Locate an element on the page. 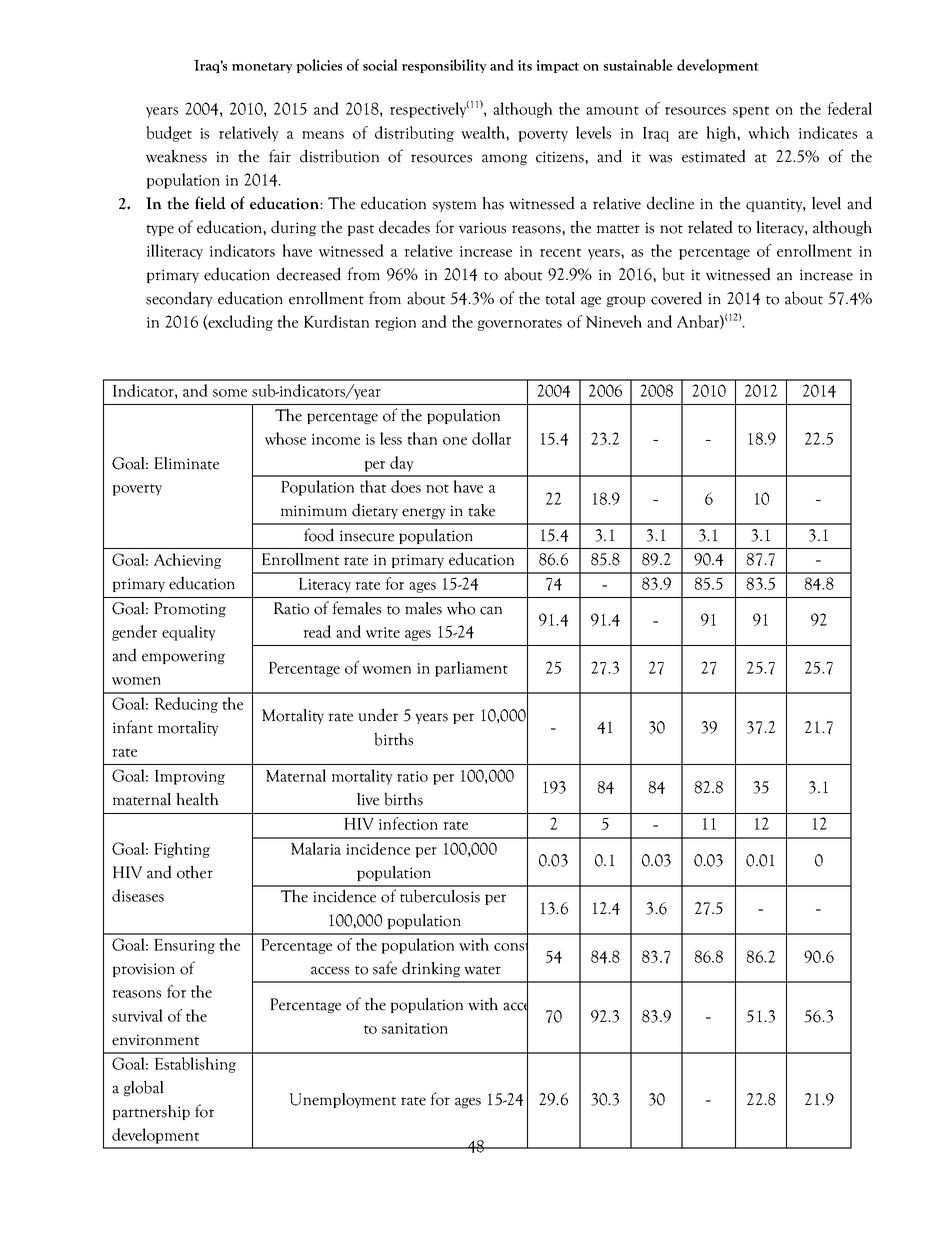 The width and height of the image is (952, 1233). some is located at coordinates (230, 393).
